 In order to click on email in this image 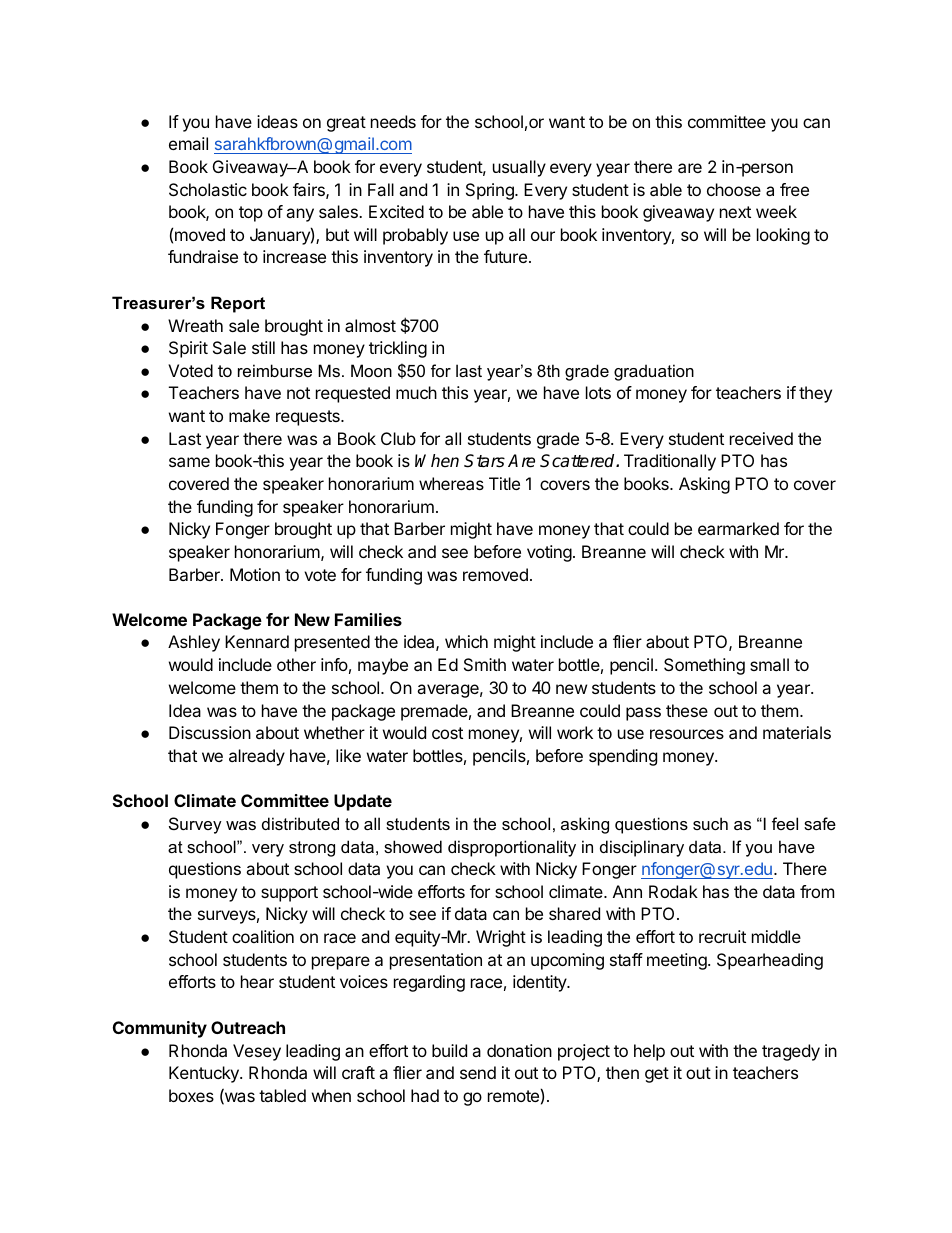, I will do `click(188, 143)`.
